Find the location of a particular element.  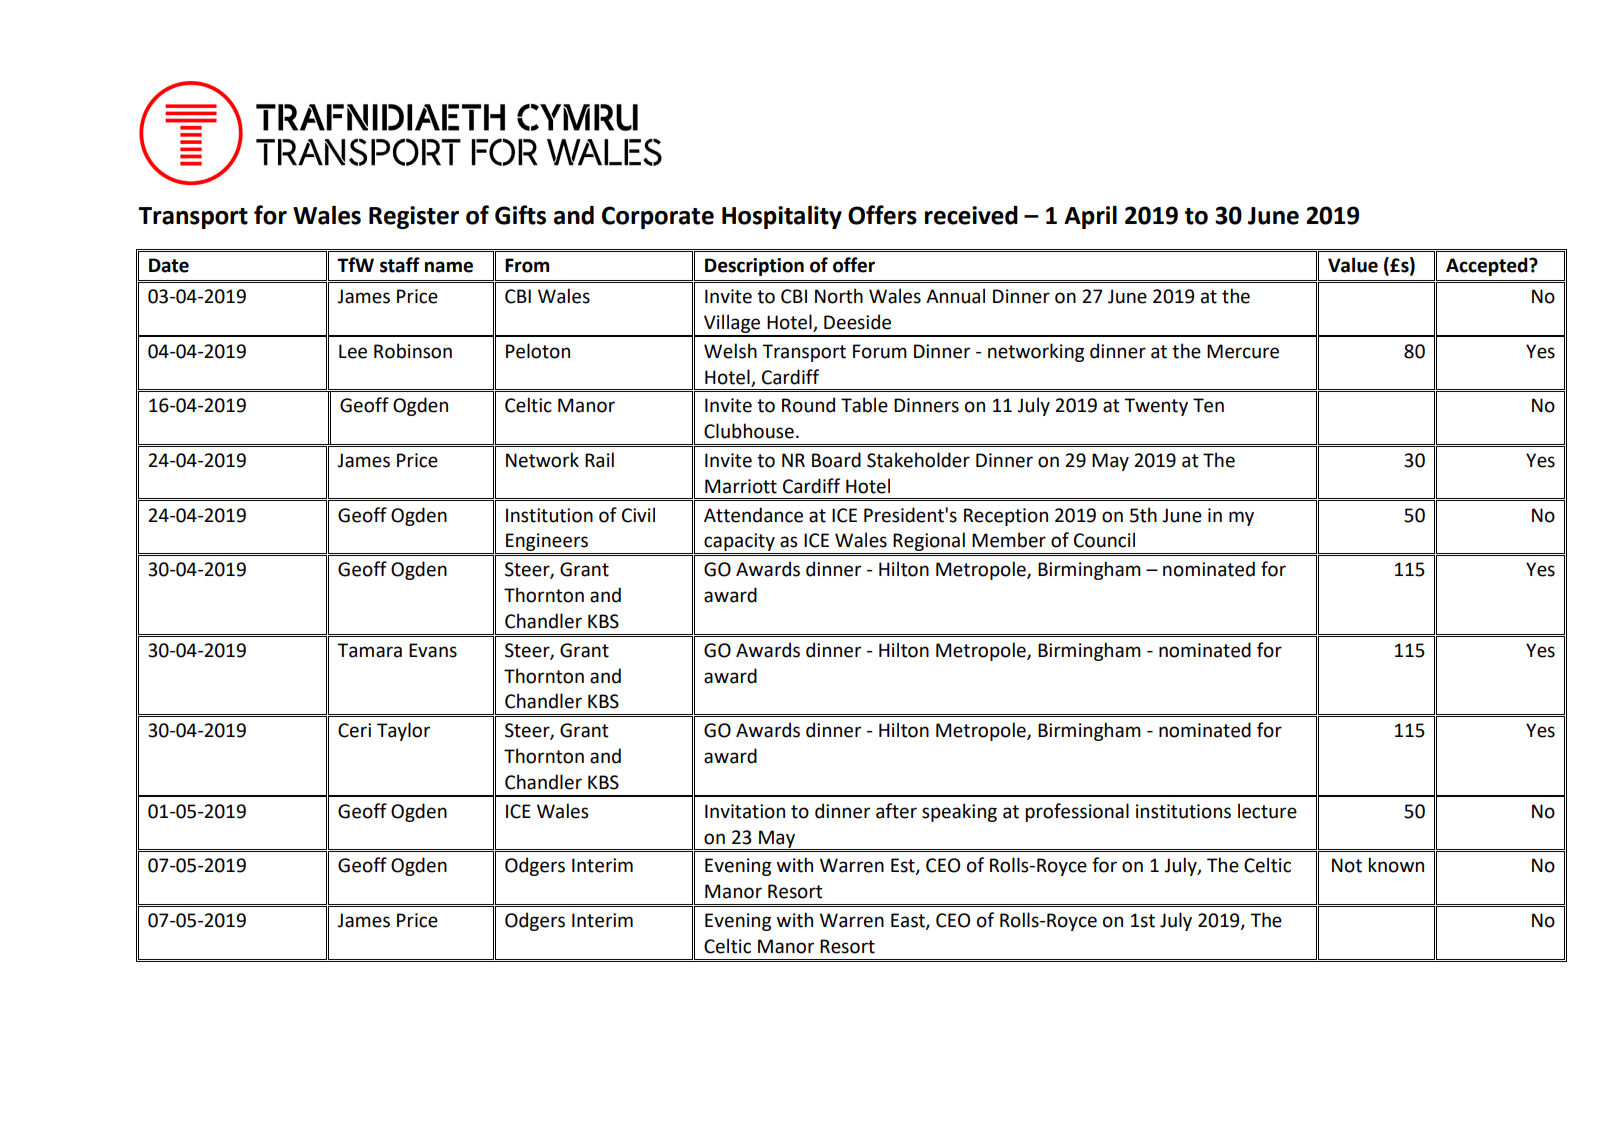

Evans is located at coordinates (433, 650).
